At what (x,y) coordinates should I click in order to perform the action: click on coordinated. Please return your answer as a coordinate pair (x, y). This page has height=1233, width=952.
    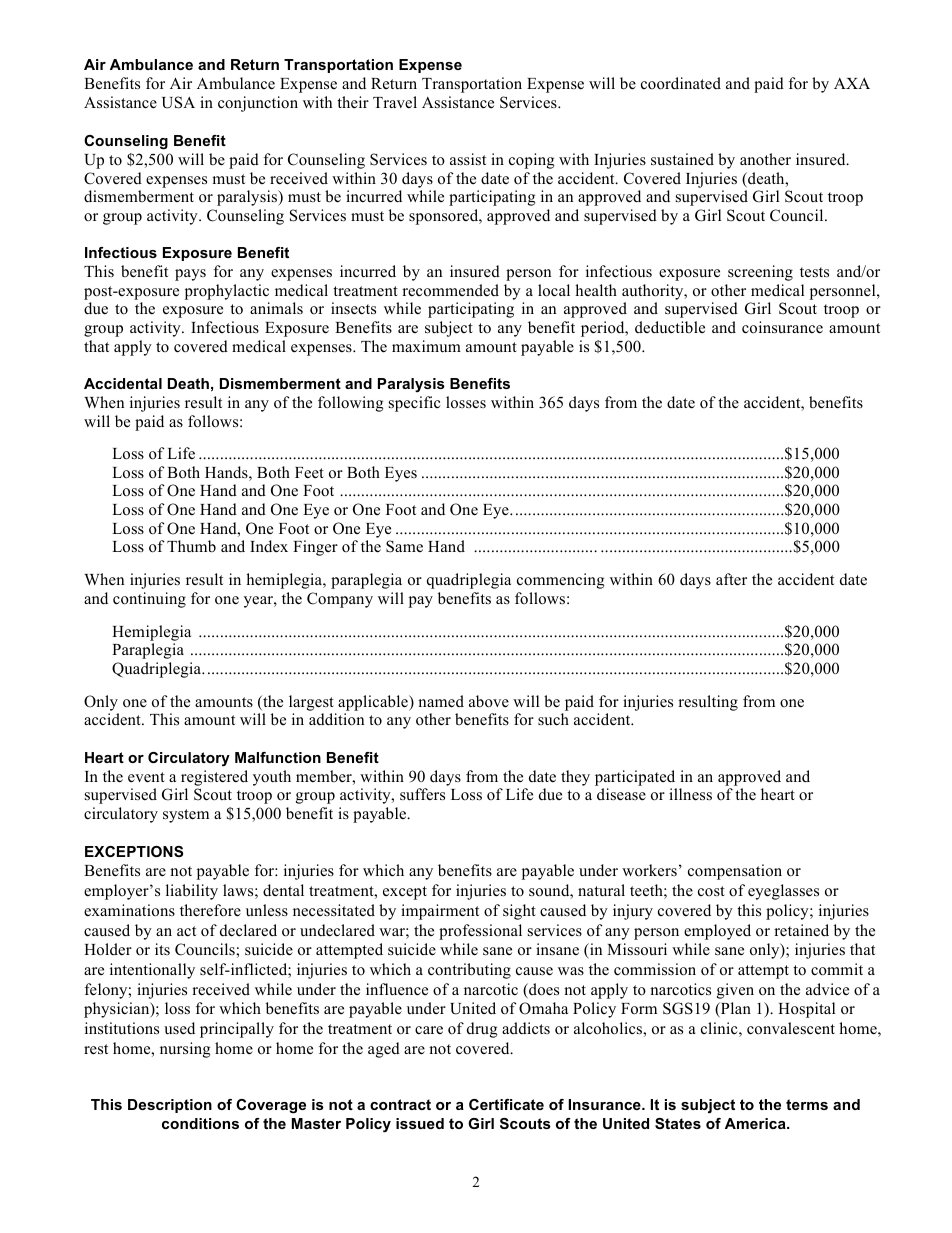
    Looking at the image, I should click on (681, 83).
